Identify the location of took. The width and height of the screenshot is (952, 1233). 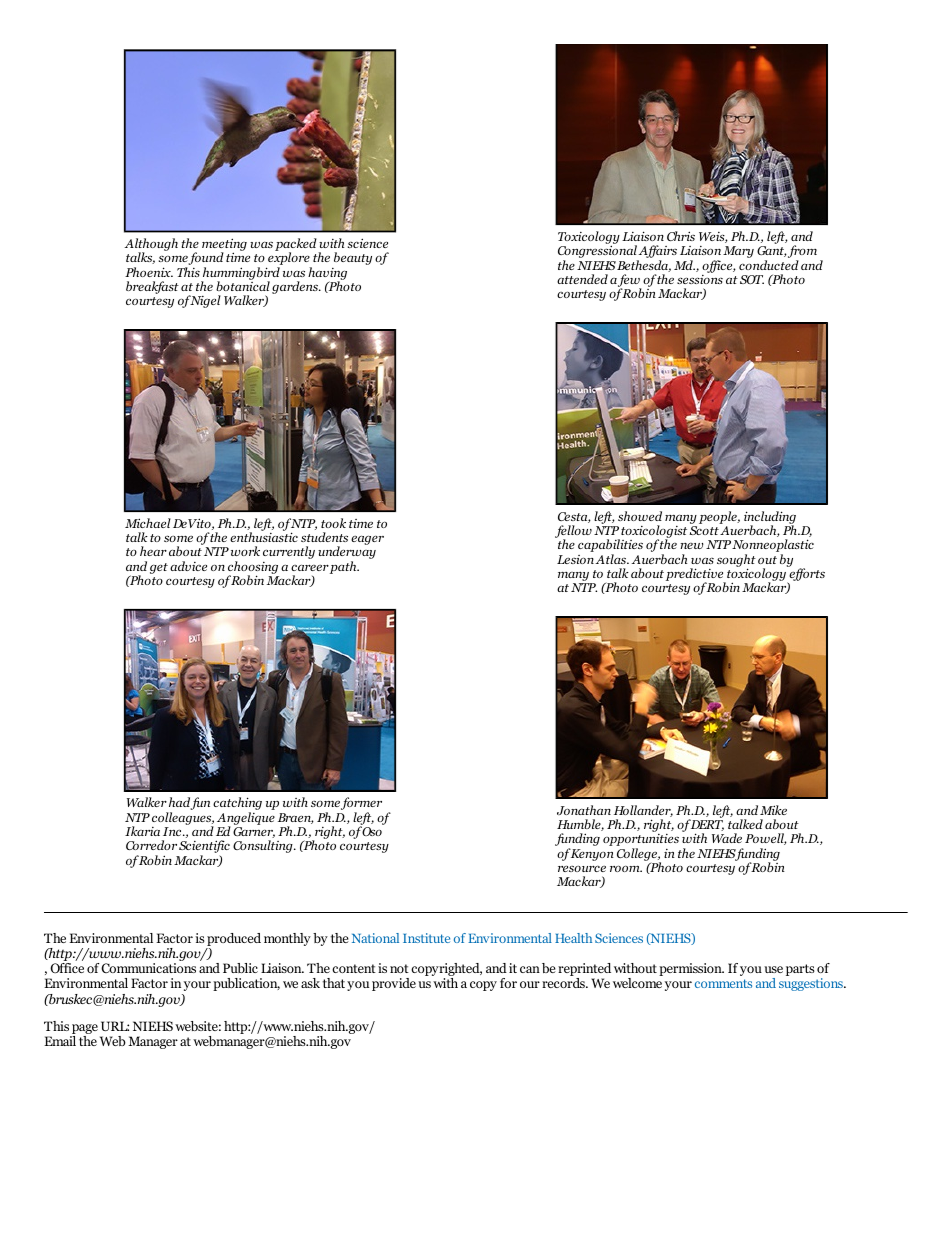
(333, 523).
